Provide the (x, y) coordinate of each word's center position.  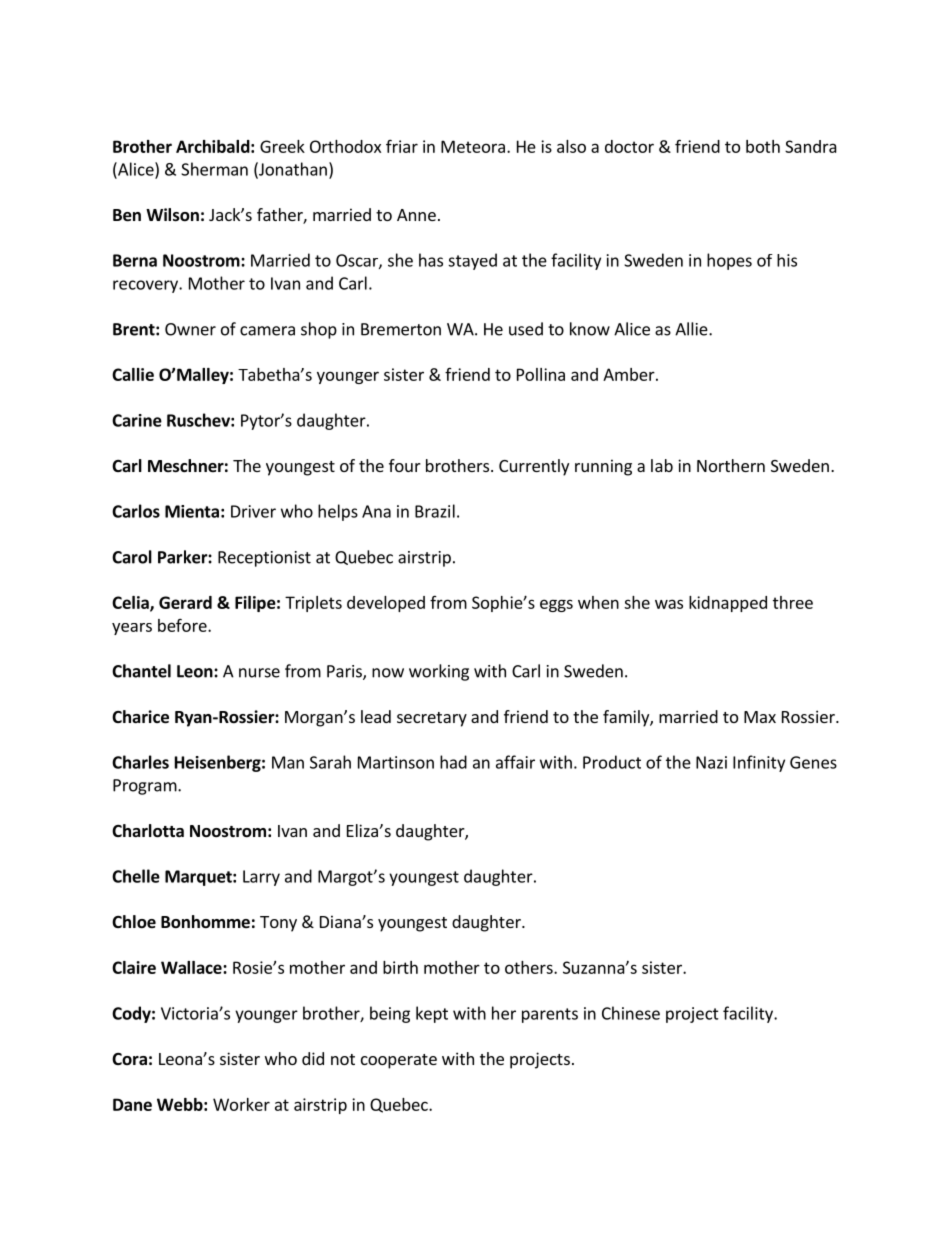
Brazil (435, 511)
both (763, 146)
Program (145, 787)
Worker (241, 1104)
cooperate (399, 1061)
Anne (416, 215)
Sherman (214, 169)
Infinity (759, 763)
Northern (731, 465)
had (453, 762)
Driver (253, 511)
